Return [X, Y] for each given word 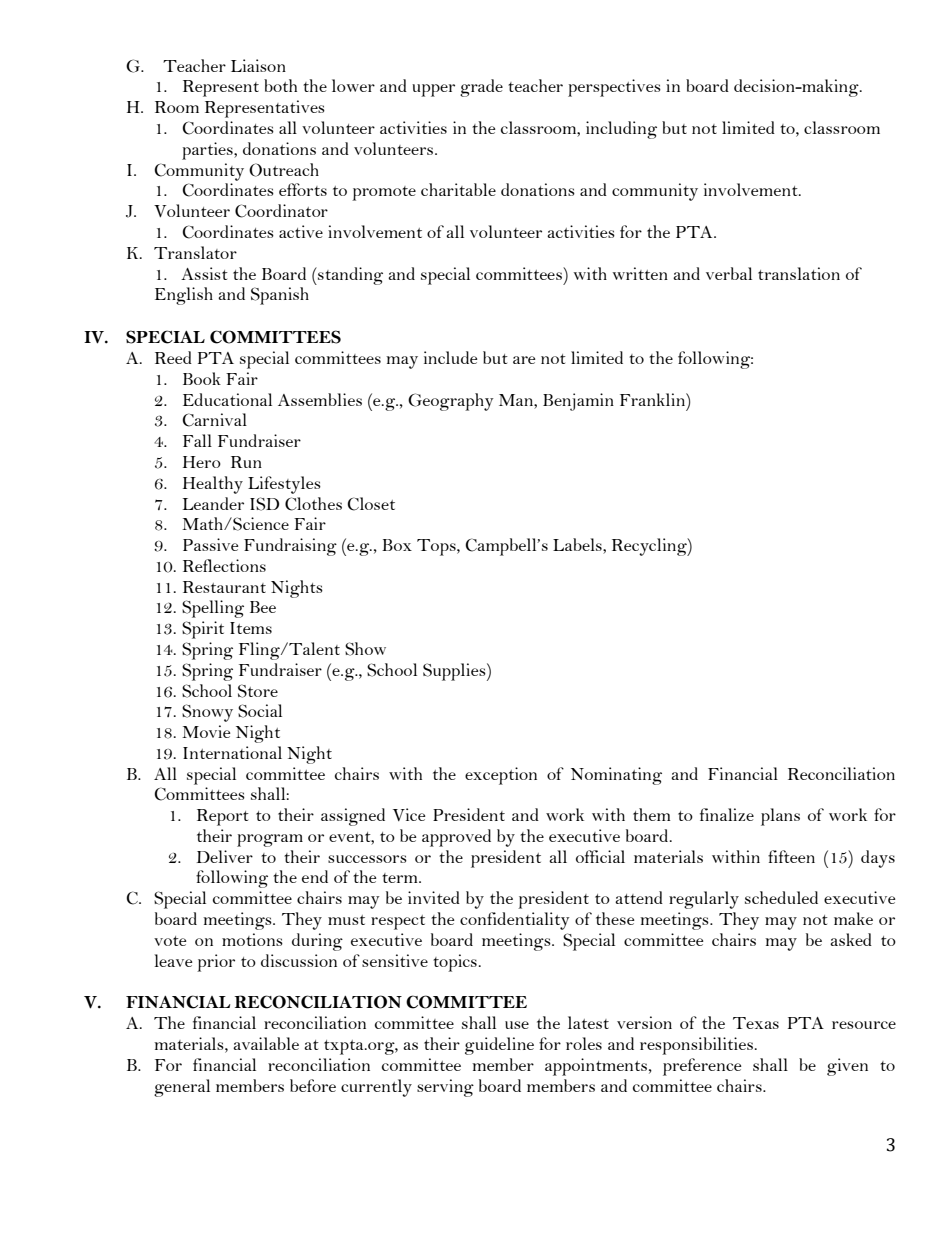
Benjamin [578, 402]
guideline [499, 1046]
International [232, 752]
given [847, 1067]
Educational [227, 399]
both [280, 85]
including [621, 130]
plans [780, 817]
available [266, 1043]
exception [501, 776]
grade [481, 88]
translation [799, 273]
